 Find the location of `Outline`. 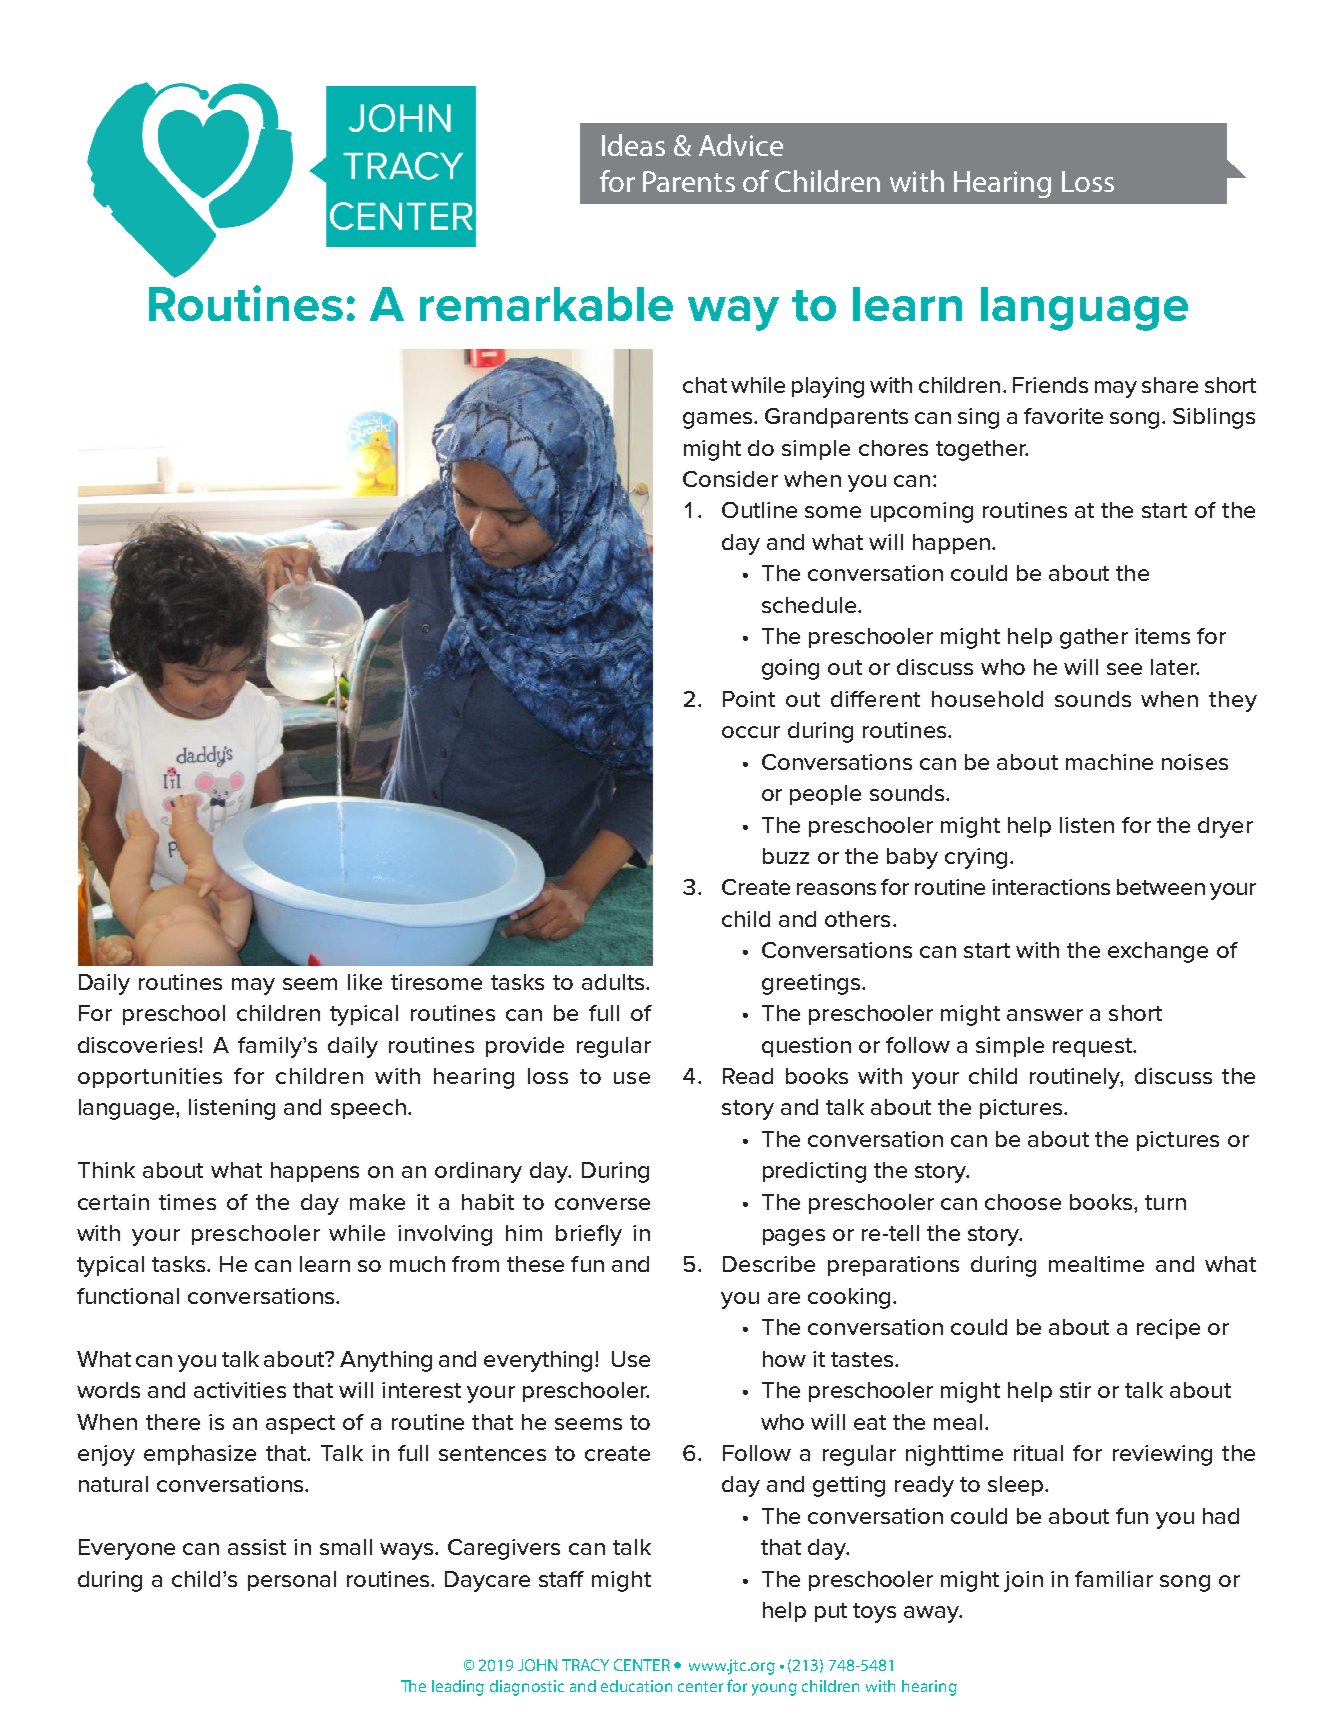

Outline is located at coordinates (759, 510).
